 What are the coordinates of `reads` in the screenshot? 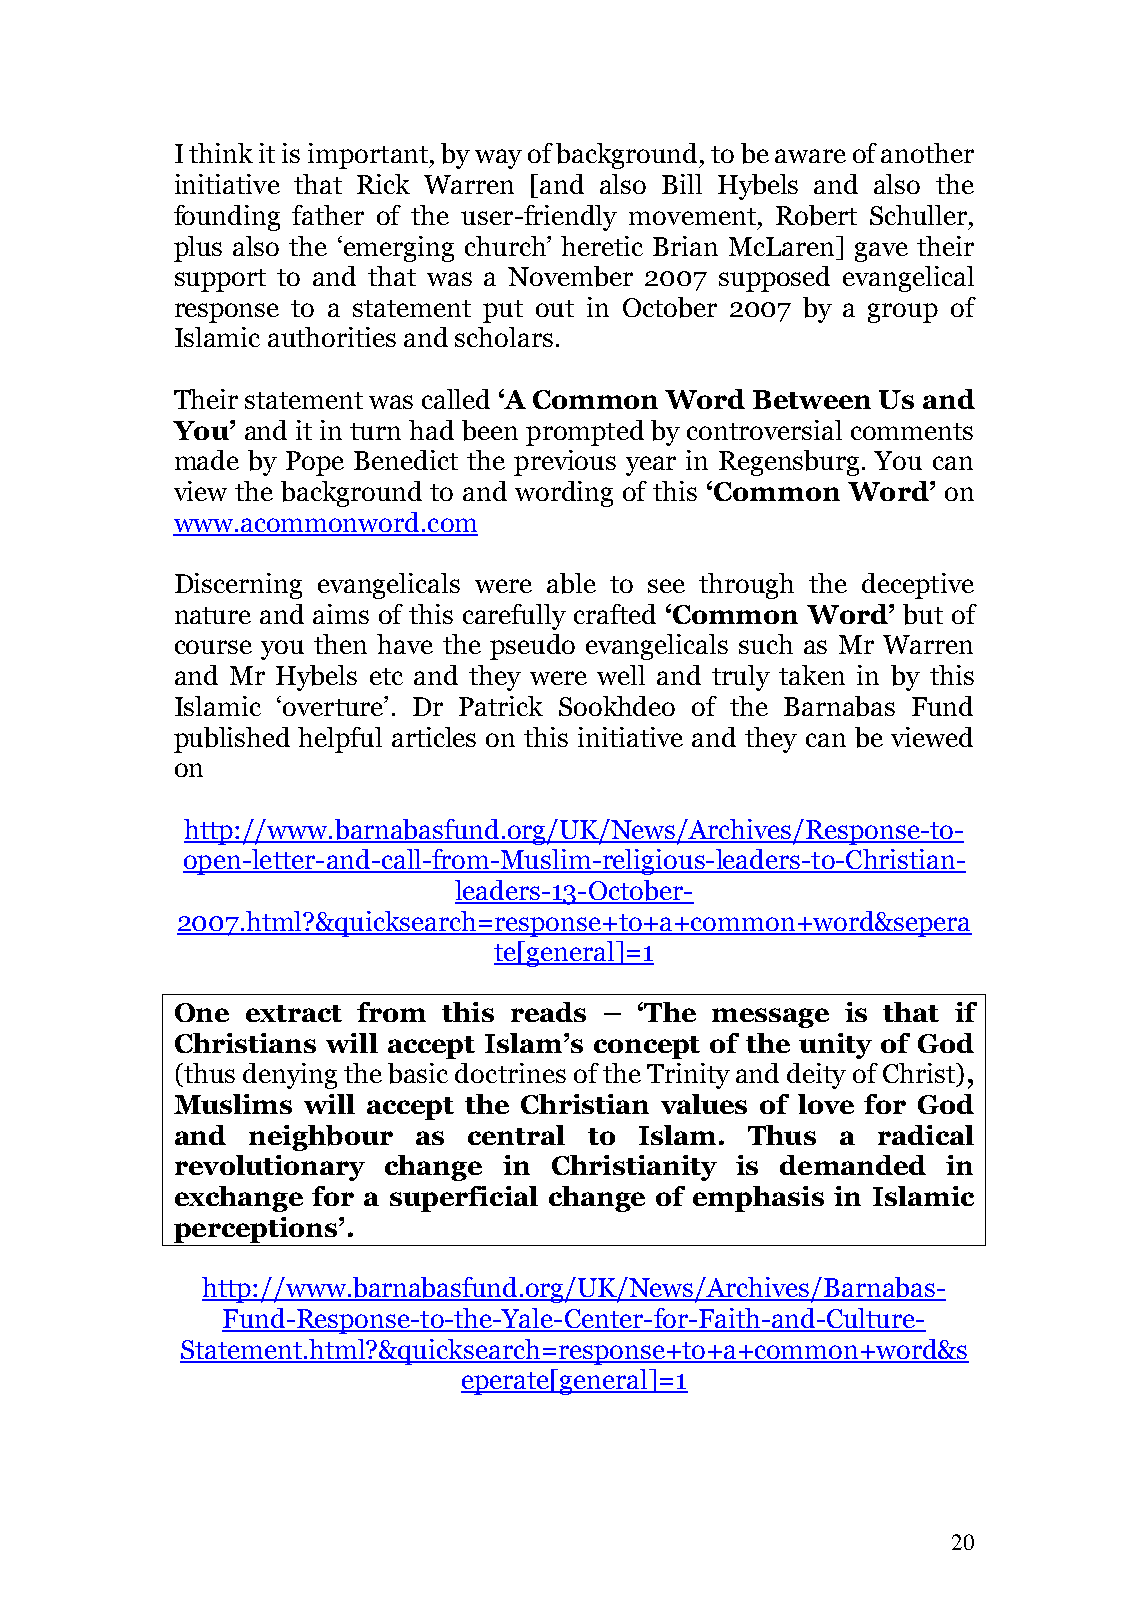 It's located at (548, 1012).
